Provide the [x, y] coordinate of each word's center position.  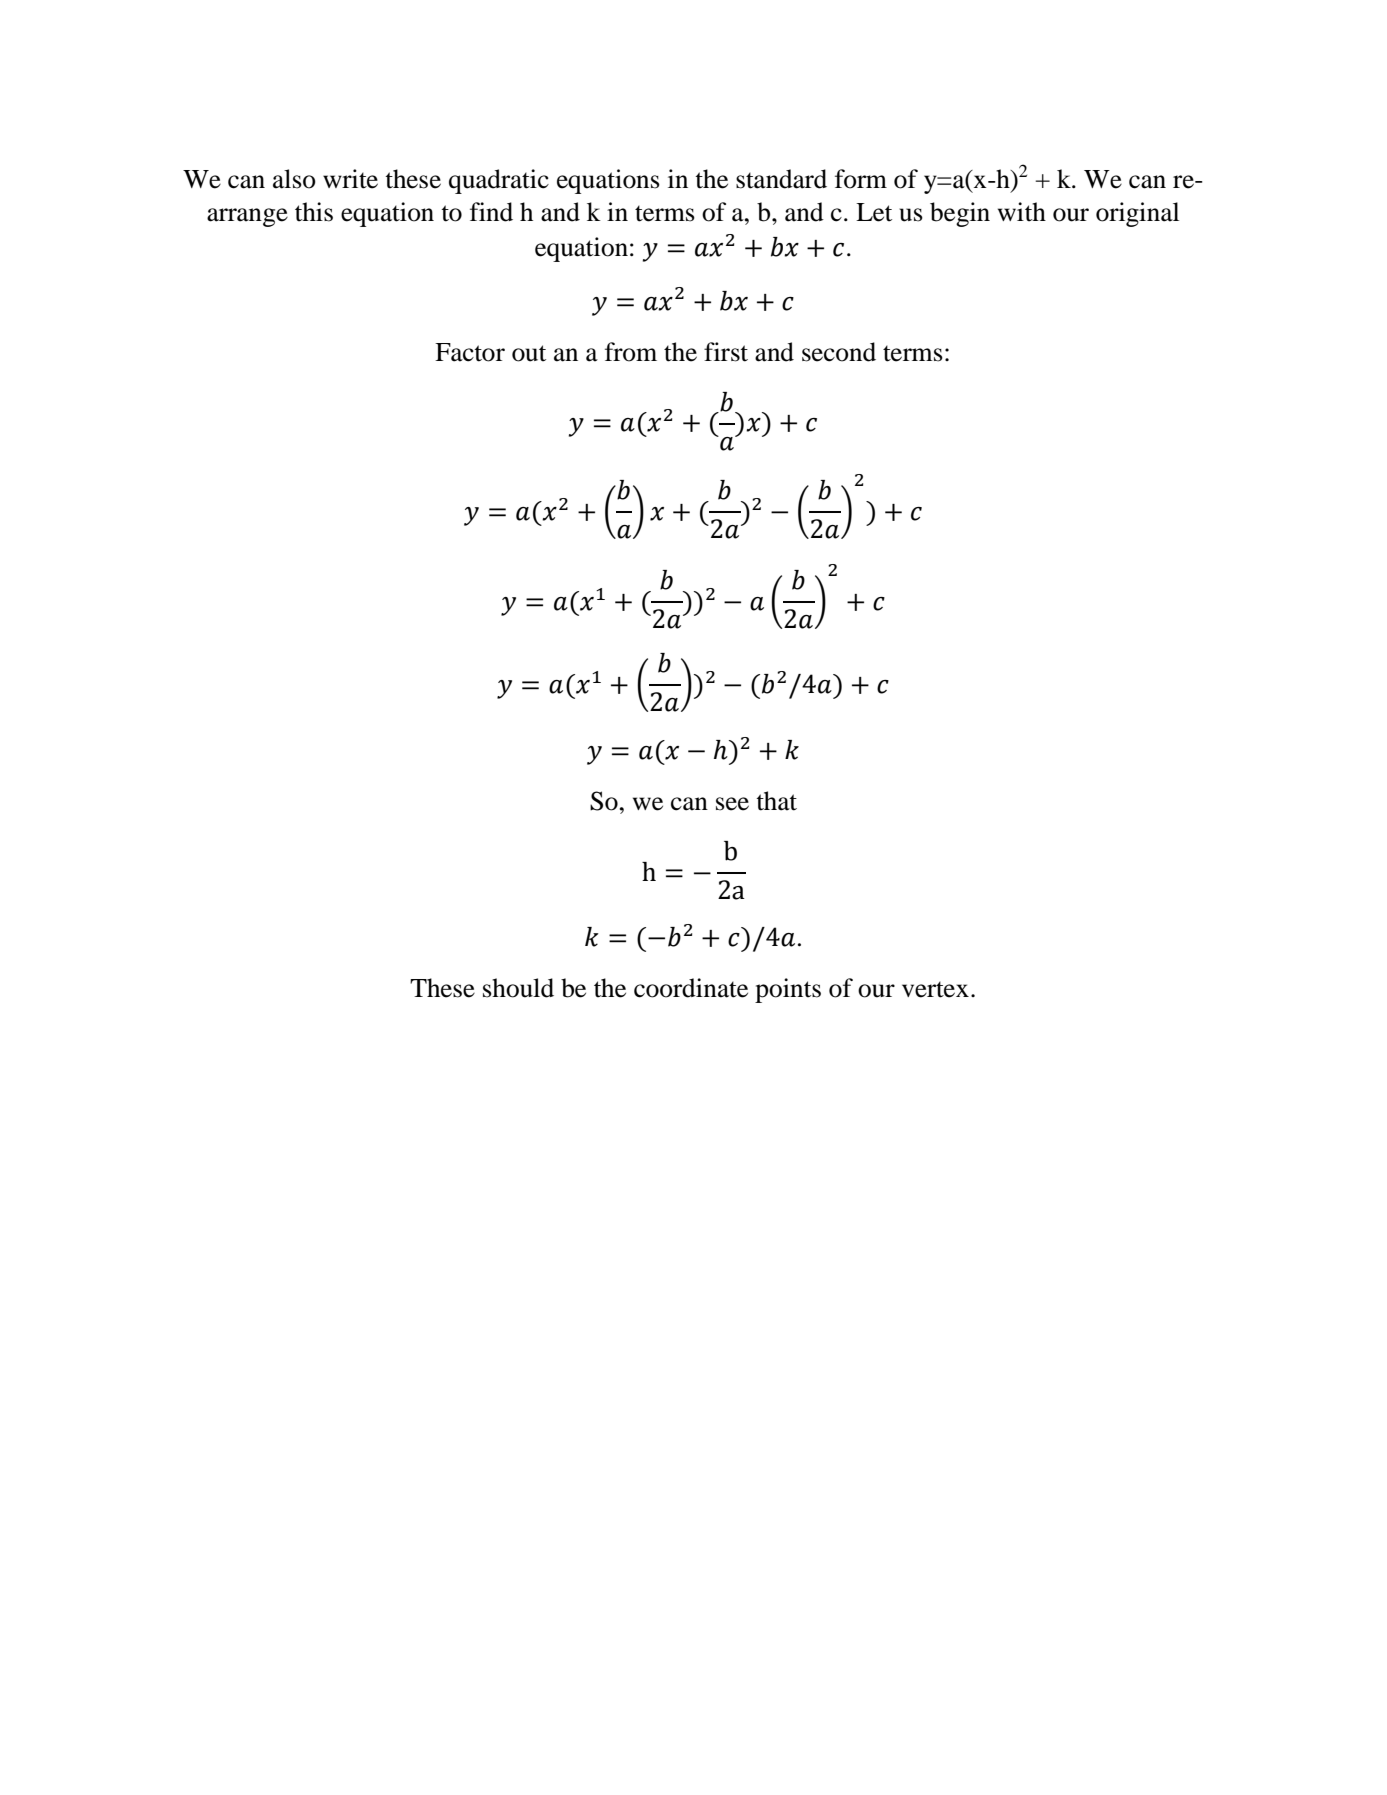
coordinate [691, 988]
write [350, 179]
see [732, 804]
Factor [470, 352]
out [529, 353]
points [788, 990]
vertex [935, 989]
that [776, 801]
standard [781, 179]
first [726, 352]
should [518, 988]
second [839, 352]
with [1022, 212]
